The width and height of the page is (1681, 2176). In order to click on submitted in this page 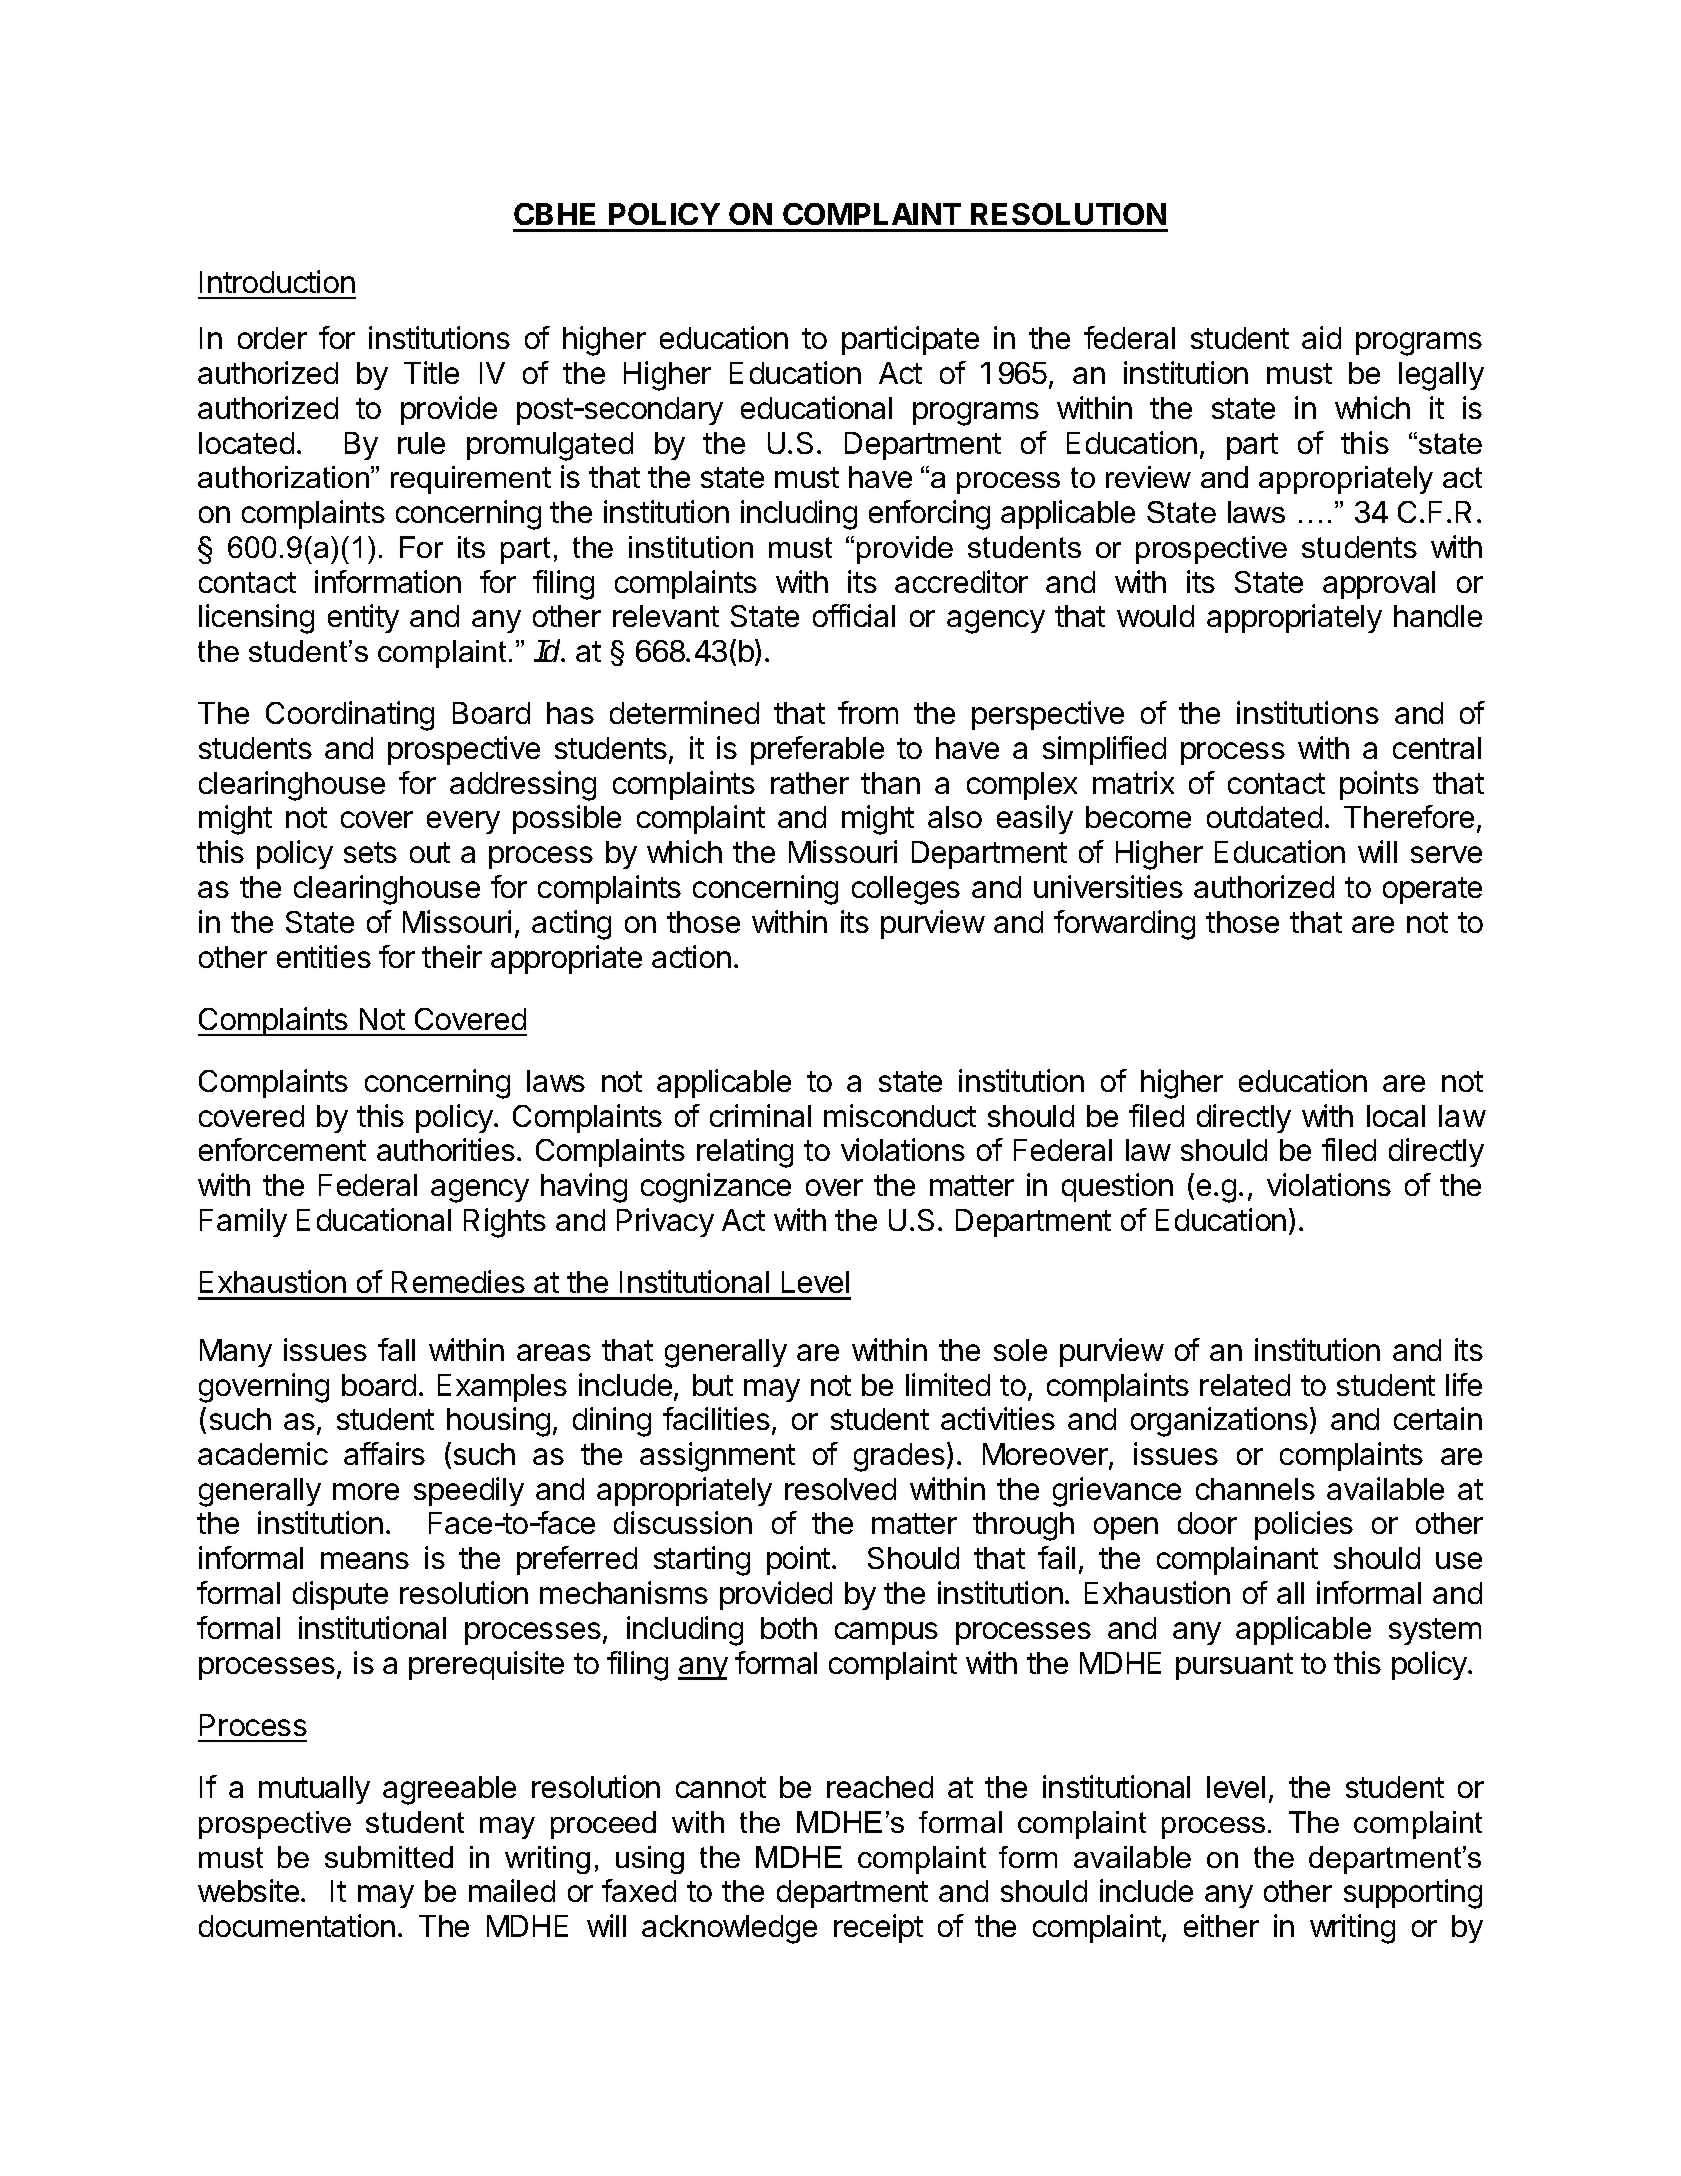, I will do `click(389, 1857)`.
